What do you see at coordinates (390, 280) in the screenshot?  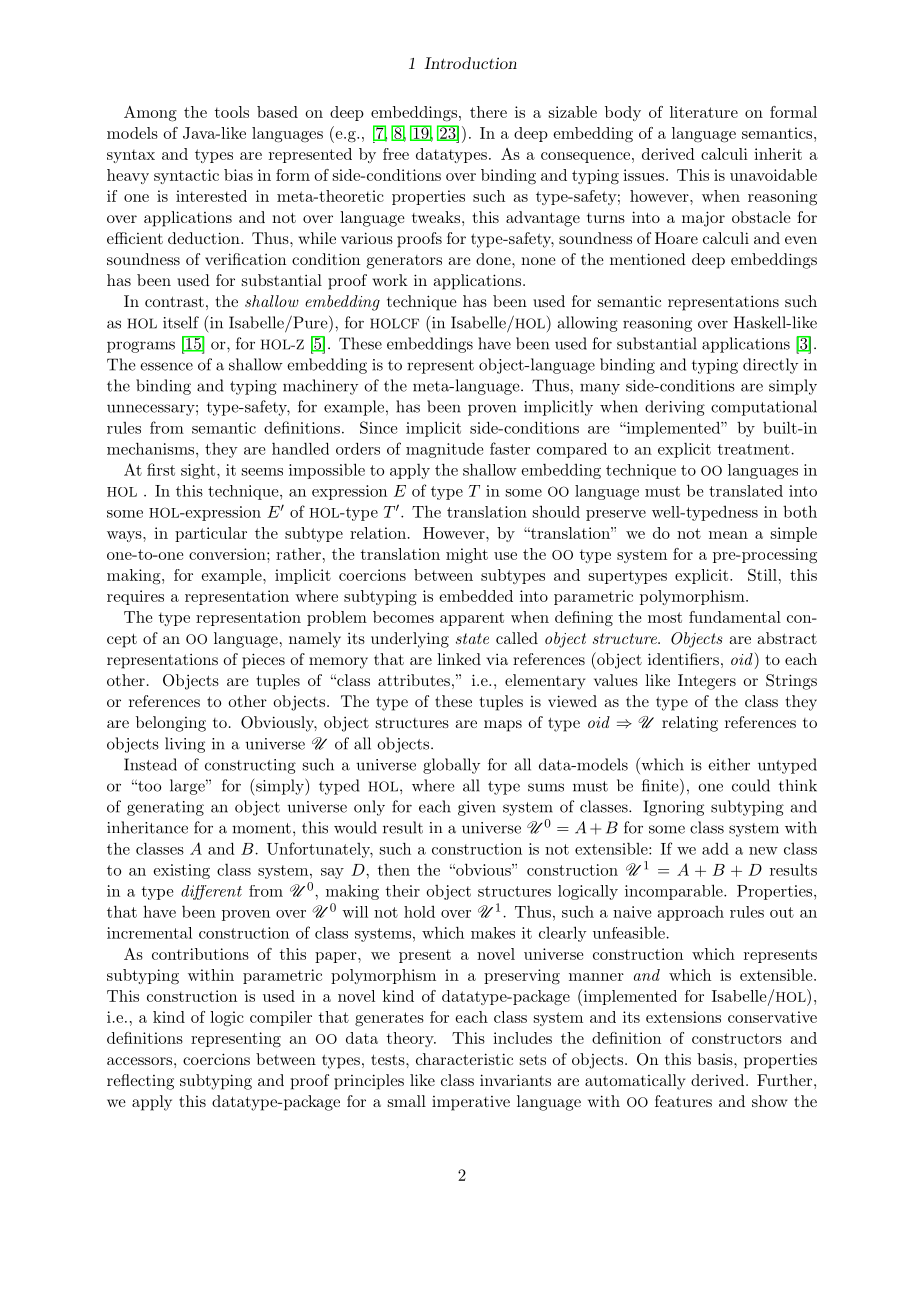 I see `work` at bounding box center [390, 280].
